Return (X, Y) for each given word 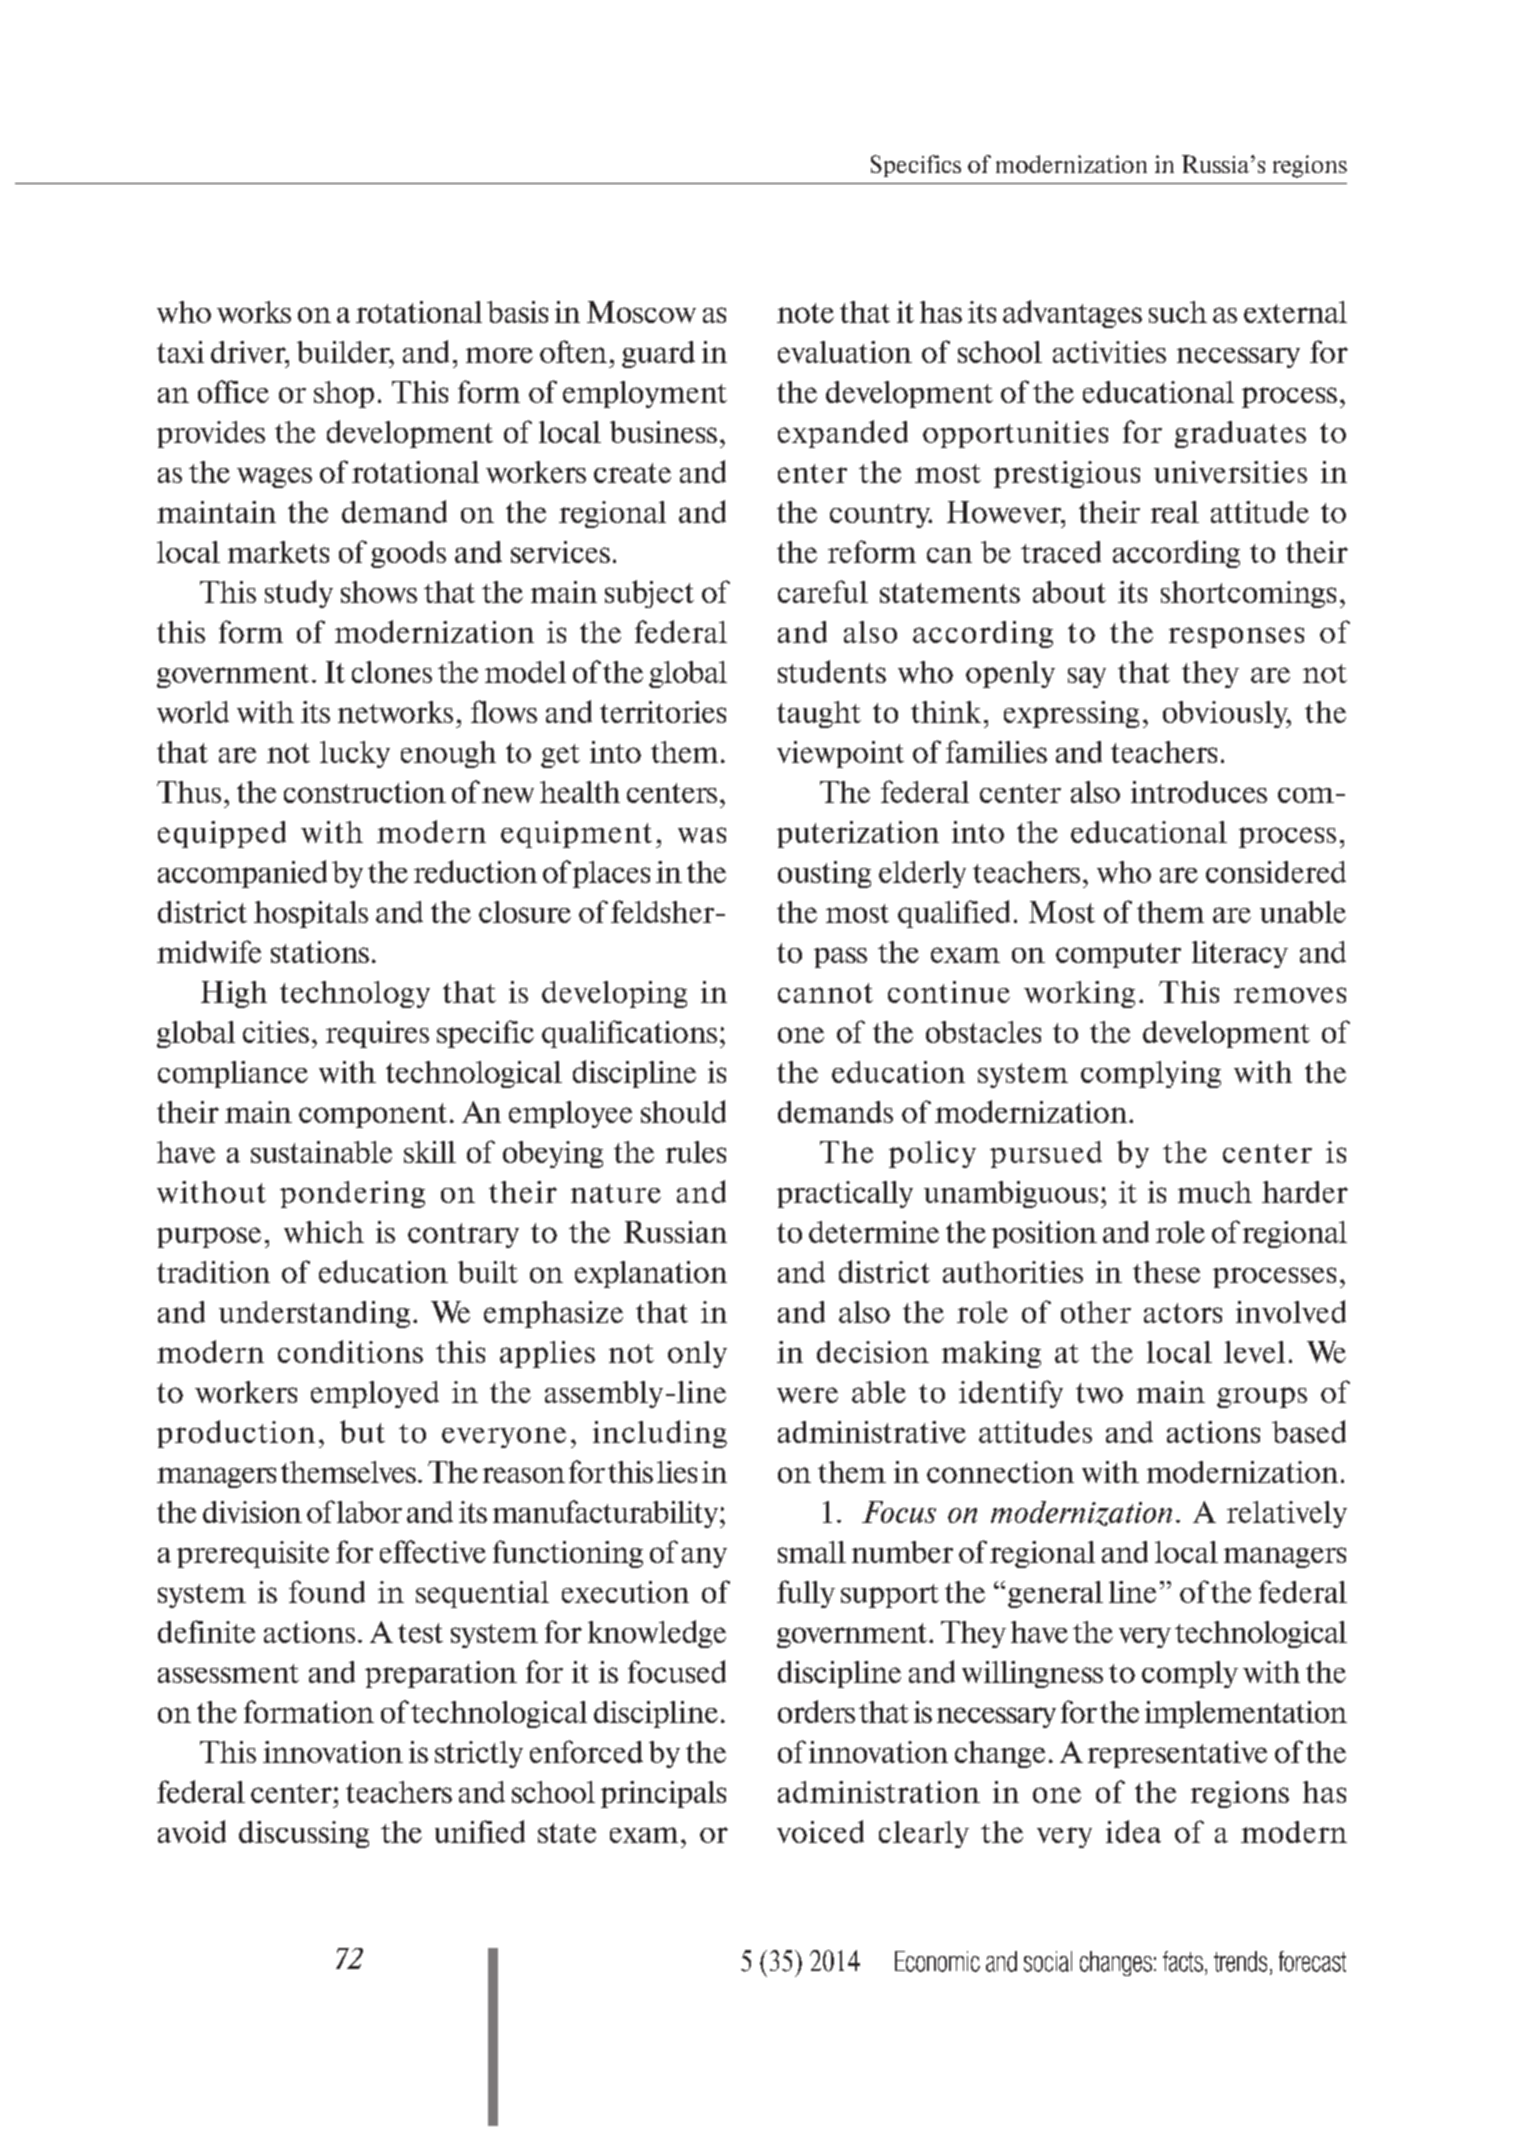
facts (1183, 1961)
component (373, 1115)
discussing (304, 1834)
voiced (820, 1831)
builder (344, 352)
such (1178, 312)
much (1215, 1192)
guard (658, 354)
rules (696, 1152)
